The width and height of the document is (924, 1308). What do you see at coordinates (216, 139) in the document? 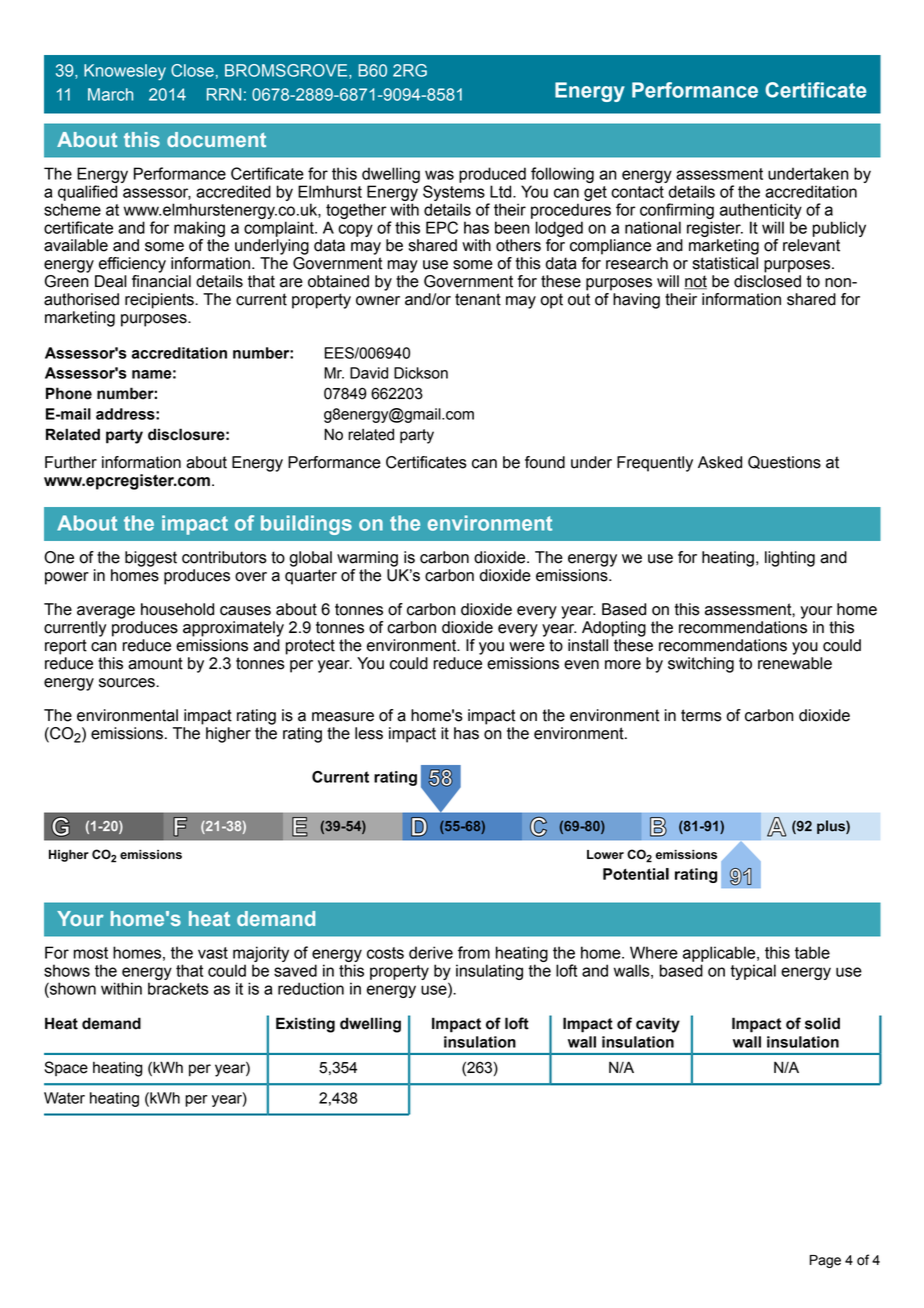
I see `document` at bounding box center [216, 139].
